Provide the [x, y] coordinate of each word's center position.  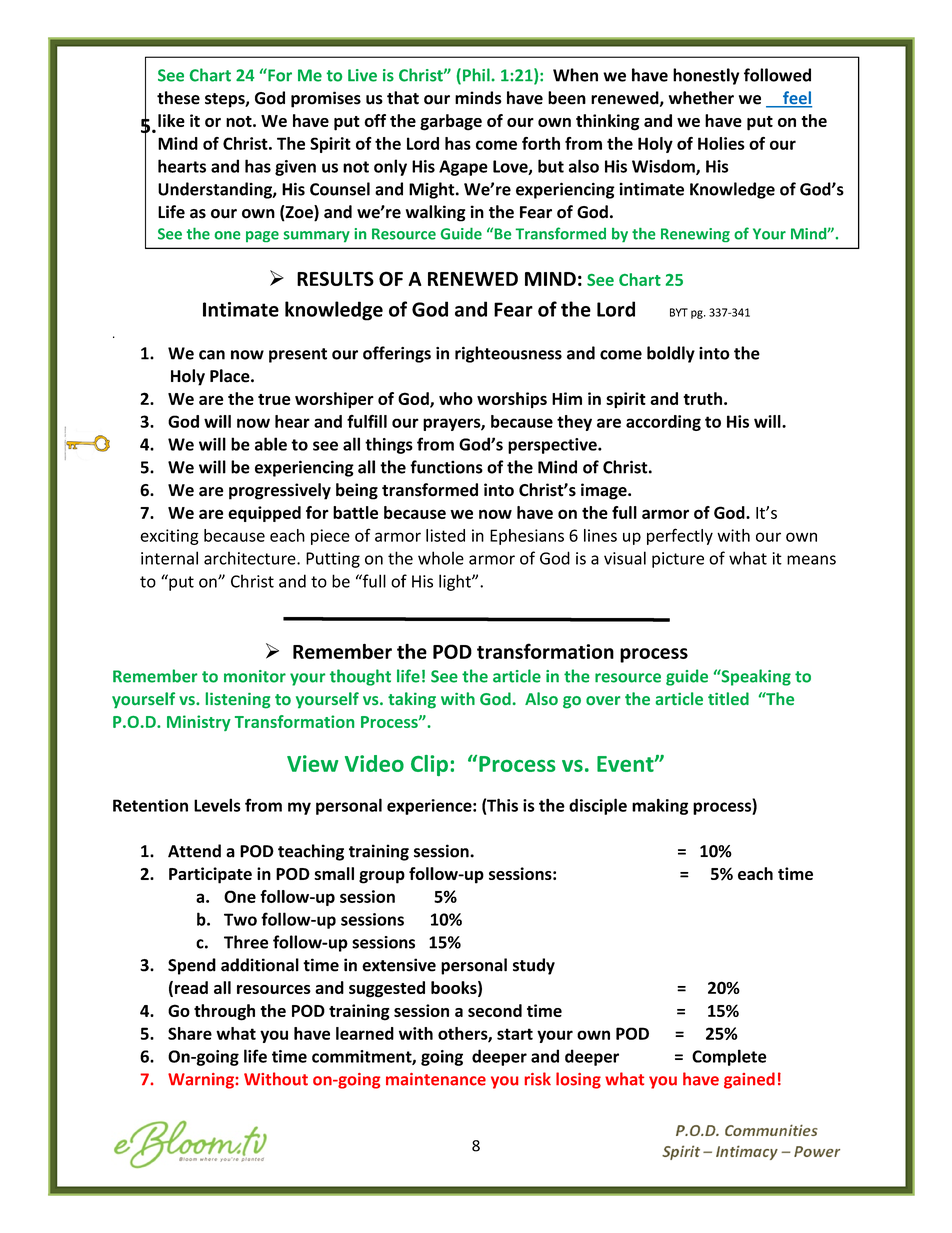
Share [190, 1033]
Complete [729, 1057]
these [178, 98]
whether [701, 98]
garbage [451, 122]
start [515, 1034]
